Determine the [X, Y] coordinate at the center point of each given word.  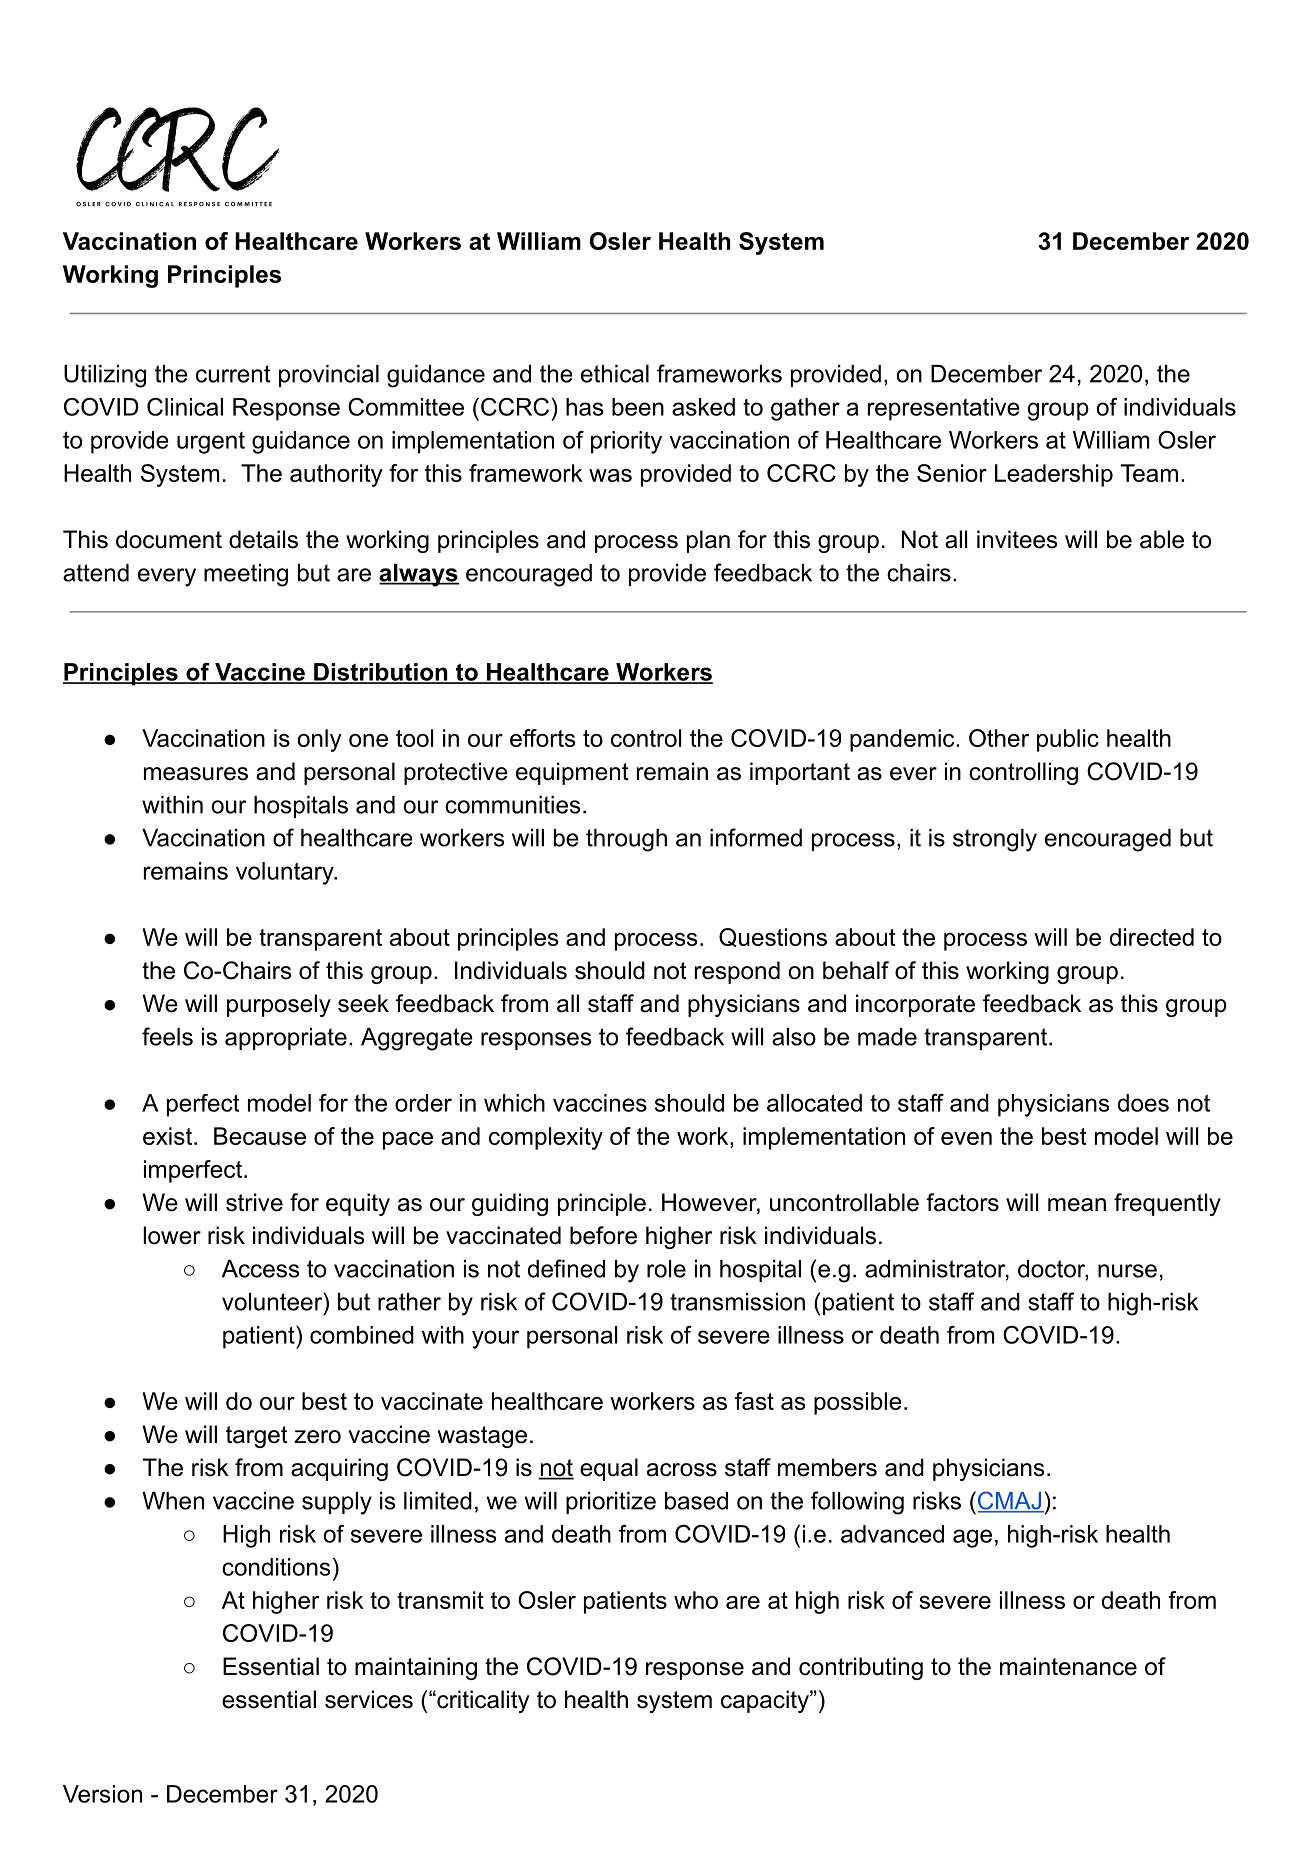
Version [102, 1794]
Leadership [1054, 475]
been [638, 407]
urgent [211, 443]
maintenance [1068, 1666]
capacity [766, 1701]
